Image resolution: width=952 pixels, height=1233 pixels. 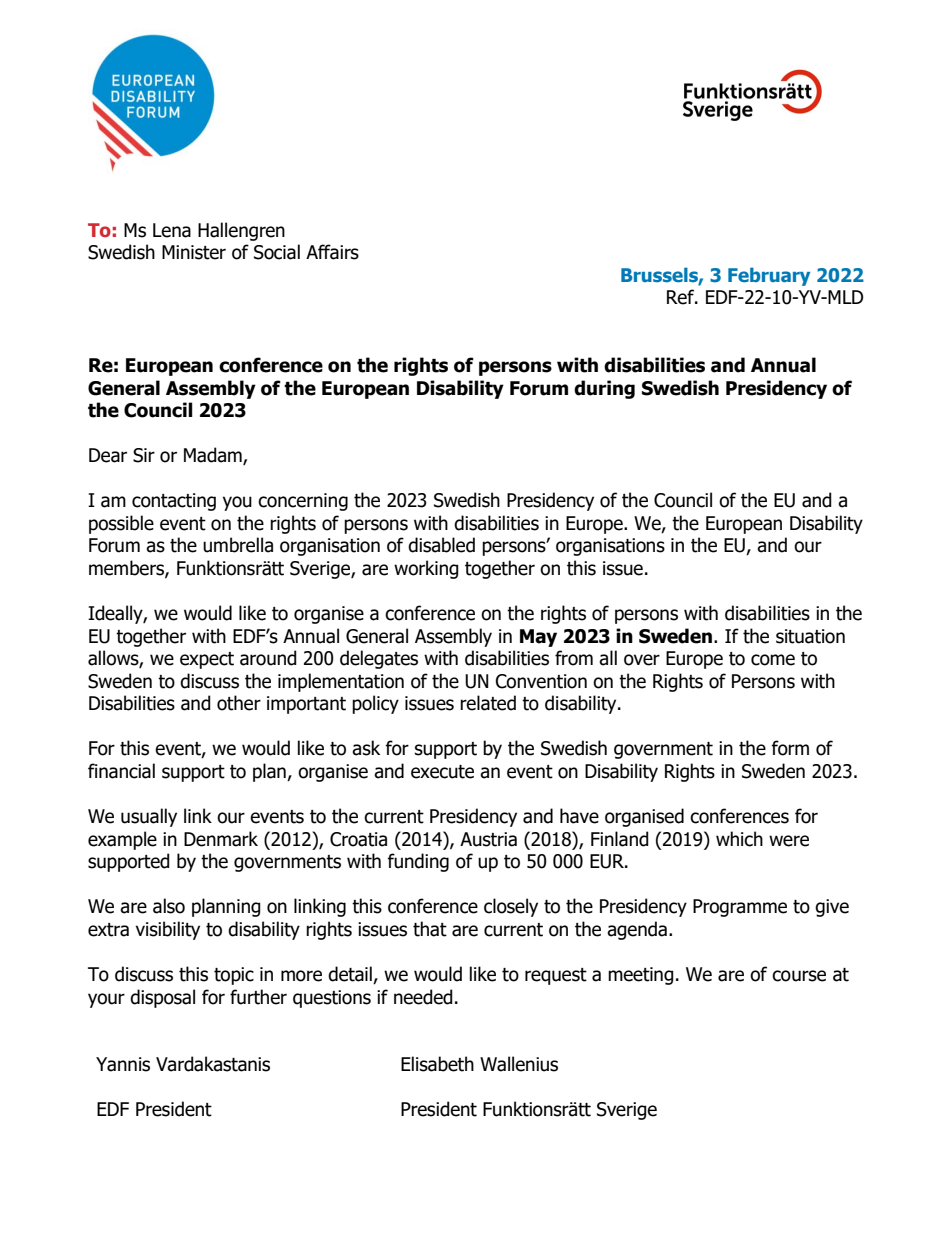 What do you see at coordinates (207, 660) in the image?
I see `expect` at bounding box center [207, 660].
